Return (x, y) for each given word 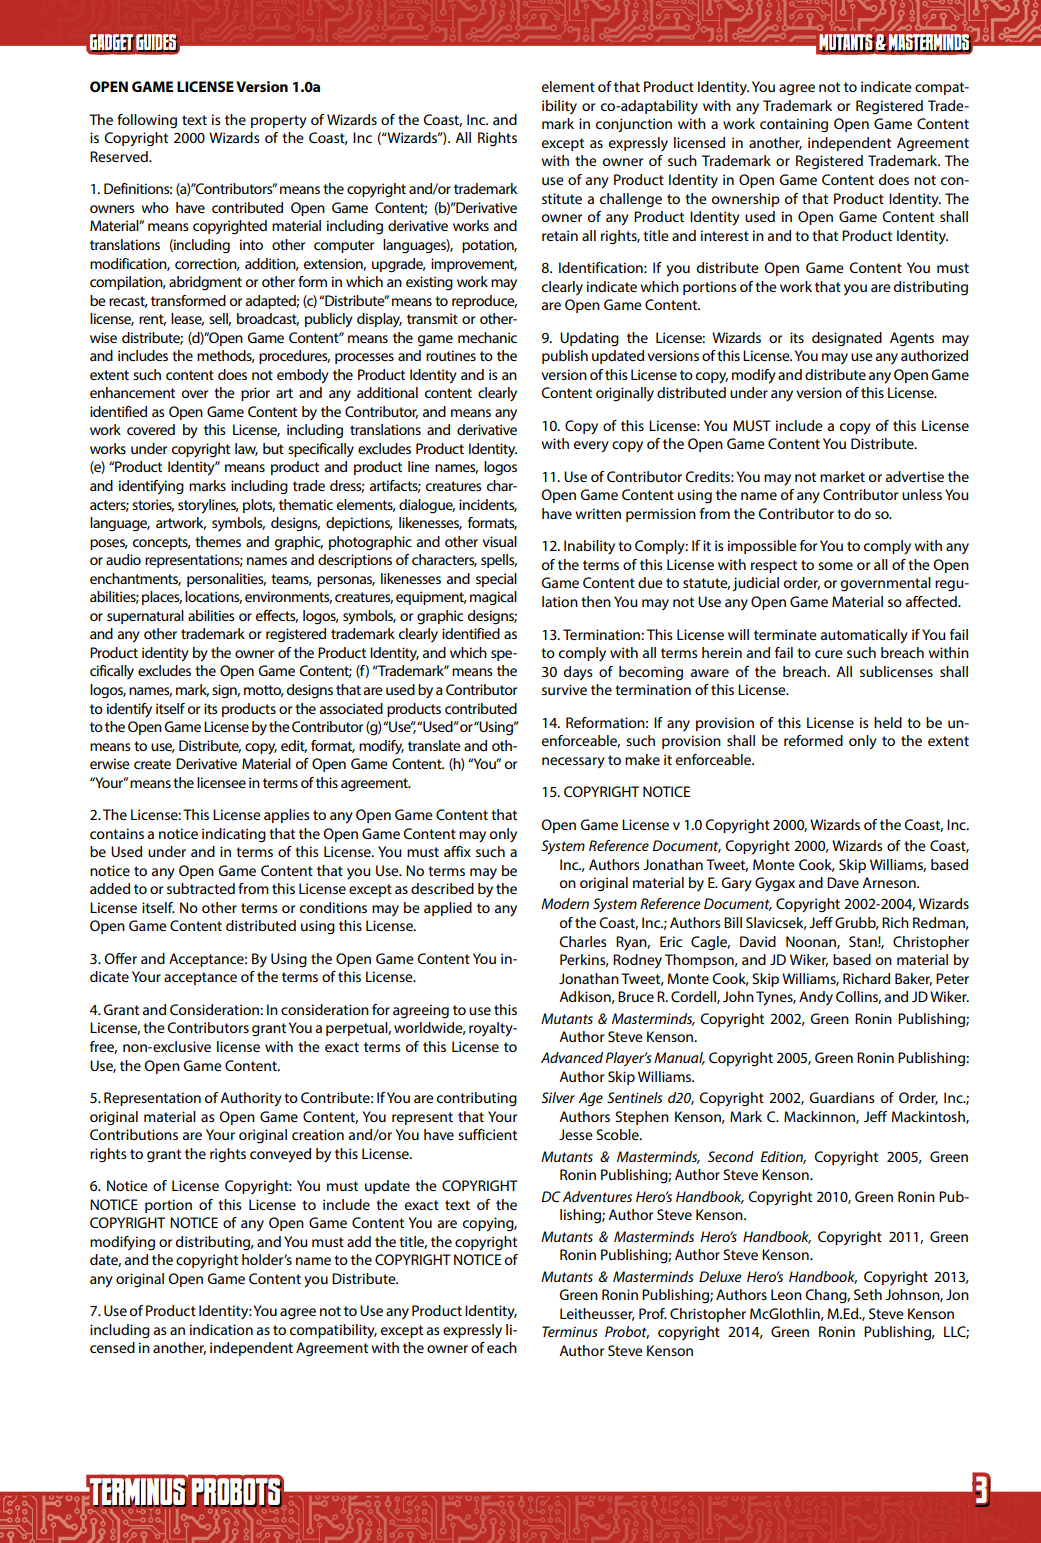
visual (499, 541)
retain (560, 235)
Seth (868, 1294)
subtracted (201, 888)
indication (221, 1329)
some (835, 566)
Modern (565, 903)
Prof (653, 1313)
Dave (843, 882)
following (147, 121)
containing (794, 125)
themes (218, 541)
